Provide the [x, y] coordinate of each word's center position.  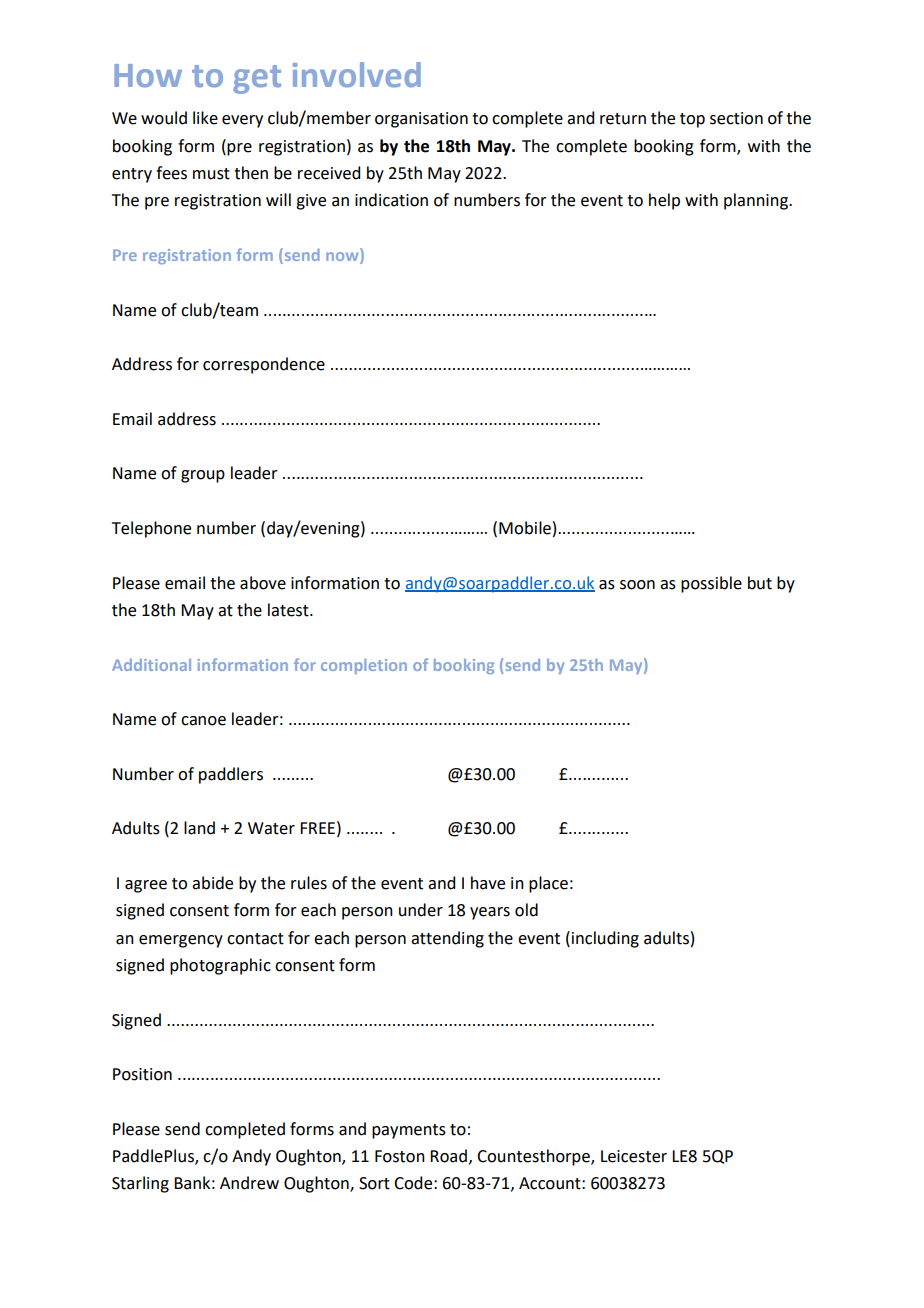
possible [711, 584]
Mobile [525, 528]
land [199, 828]
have [488, 883]
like [205, 118]
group [203, 476]
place [548, 884]
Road [448, 1156]
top [692, 120]
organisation [421, 120]
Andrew [249, 1183]
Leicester [634, 1156]
